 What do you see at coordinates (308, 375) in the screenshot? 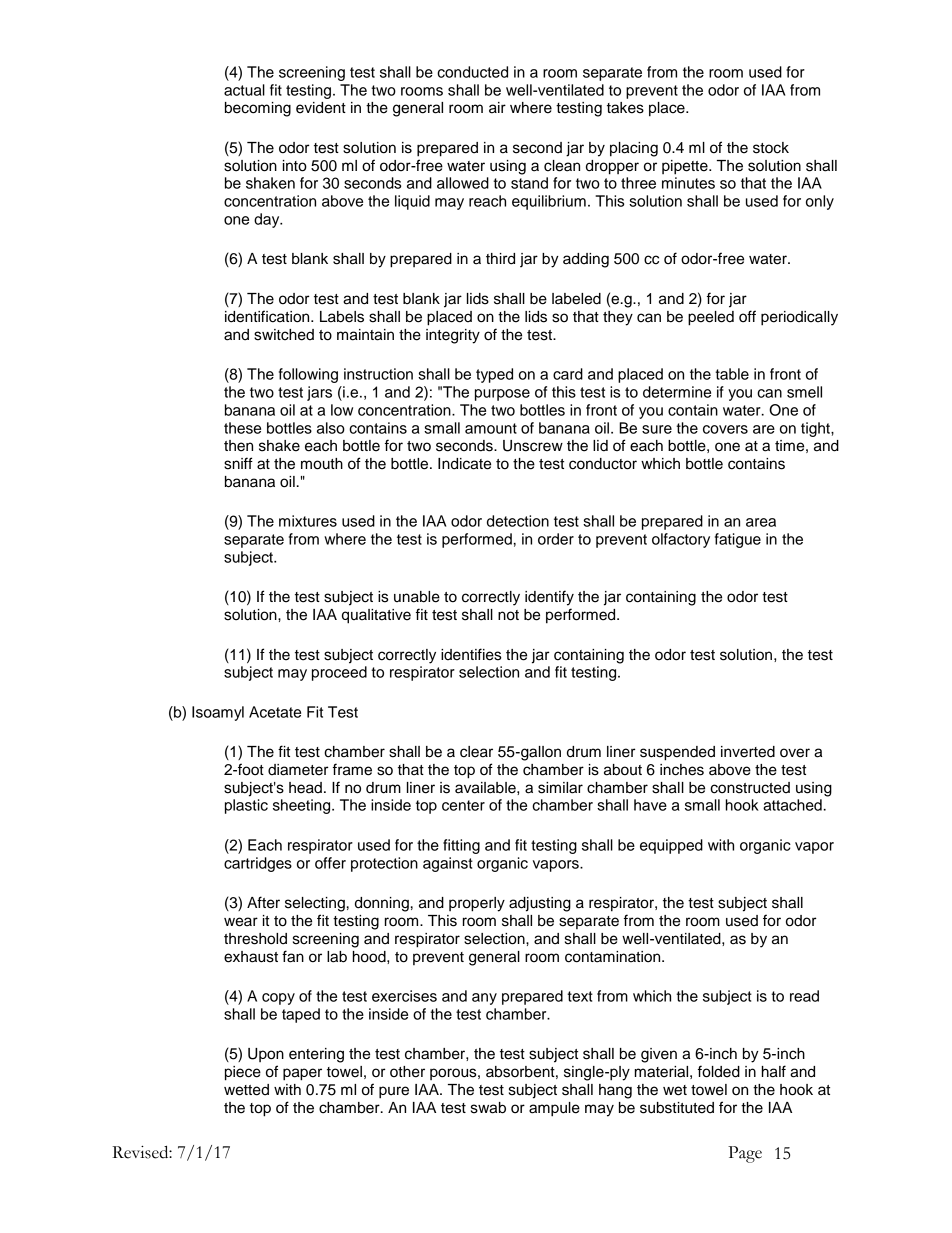
I see `following` at bounding box center [308, 375].
